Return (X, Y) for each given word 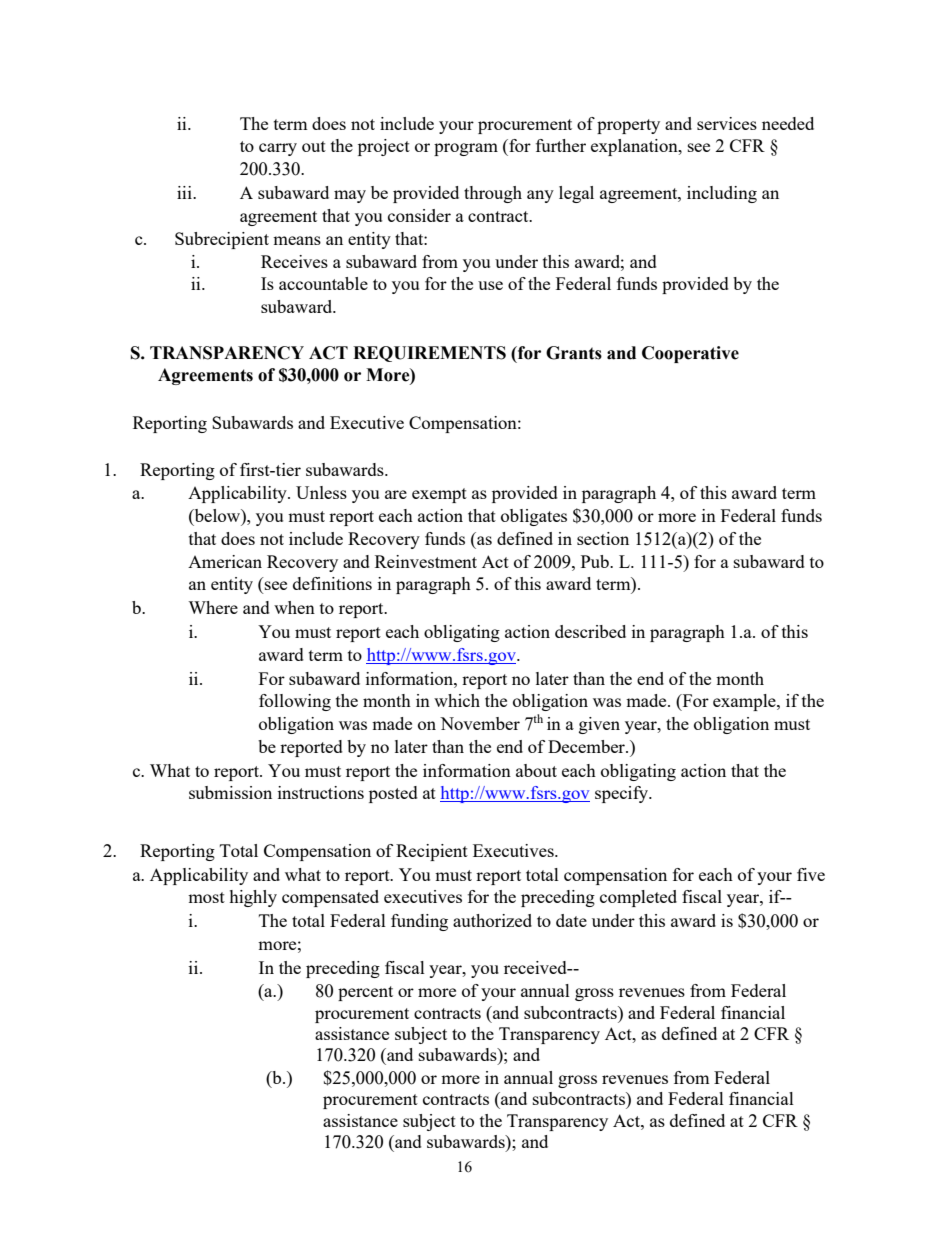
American (225, 561)
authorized (492, 920)
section (603, 538)
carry (278, 149)
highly (253, 898)
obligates (534, 517)
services (727, 123)
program (466, 149)
